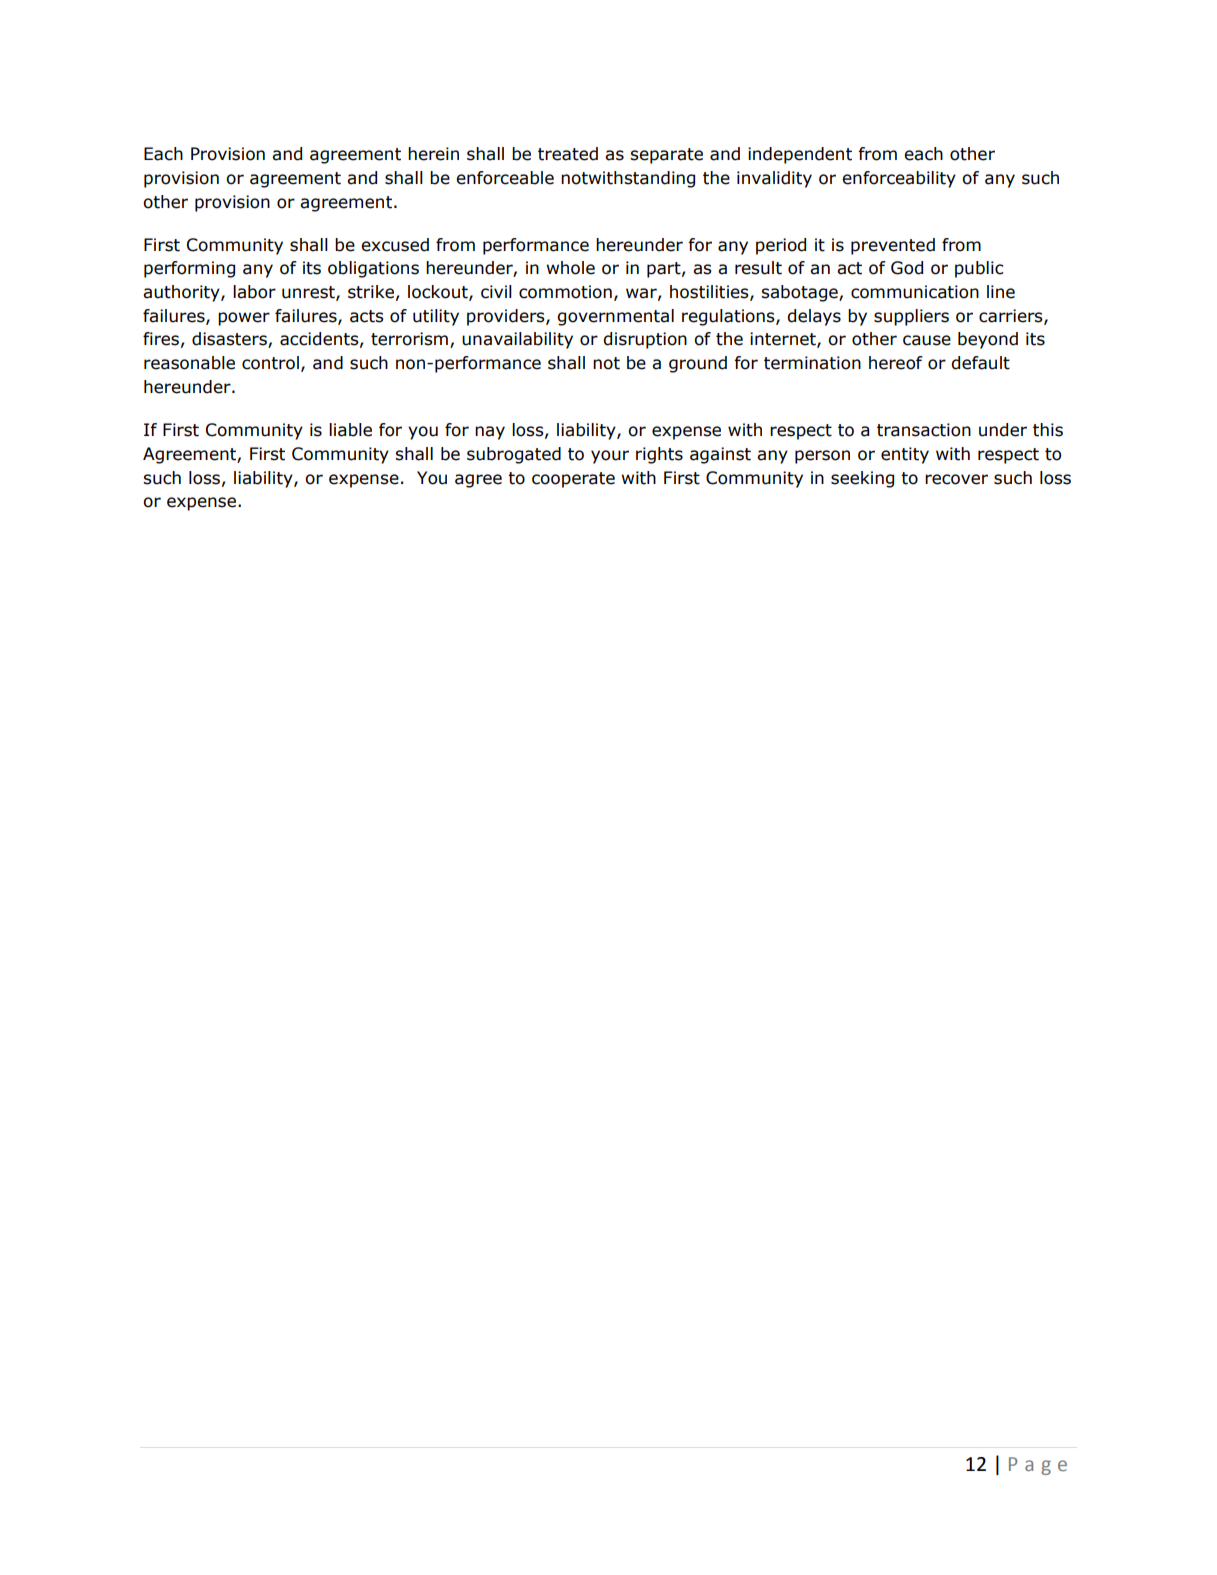 The width and height of the screenshot is (1217, 1575). I want to click on cause, so click(927, 340).
